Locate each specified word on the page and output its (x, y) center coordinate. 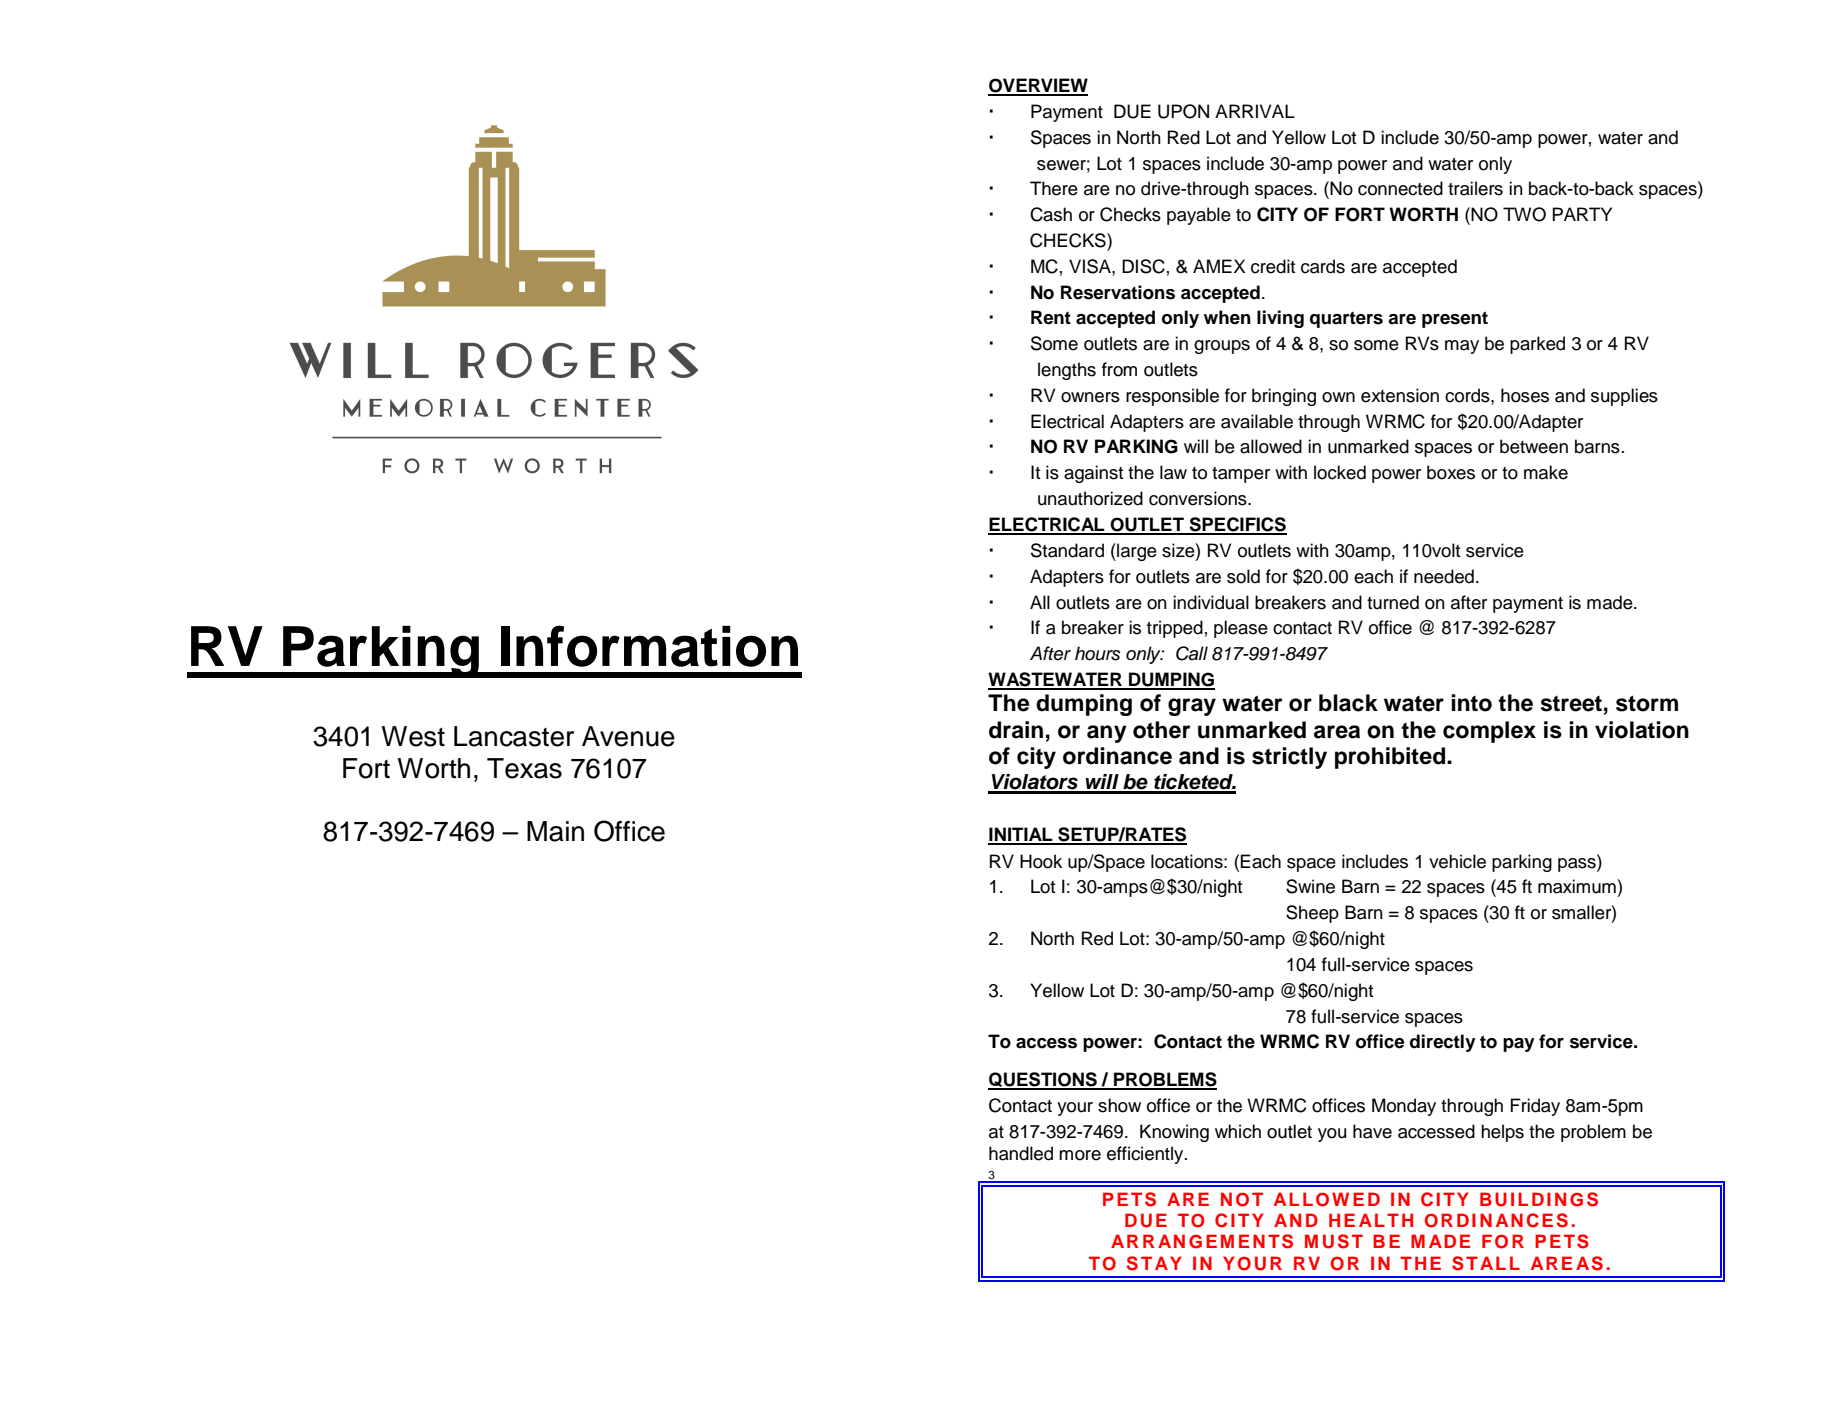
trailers (1475, 188)
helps (1502, 1133)
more (1080, 1155)
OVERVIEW (1038, 86)
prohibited (1390, 758)
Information (649, 646)
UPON (1183, 111)
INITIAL (1021, 835)
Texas (524, 768)
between (1534, 446)
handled (1021, 1153)
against (1093, 474)
